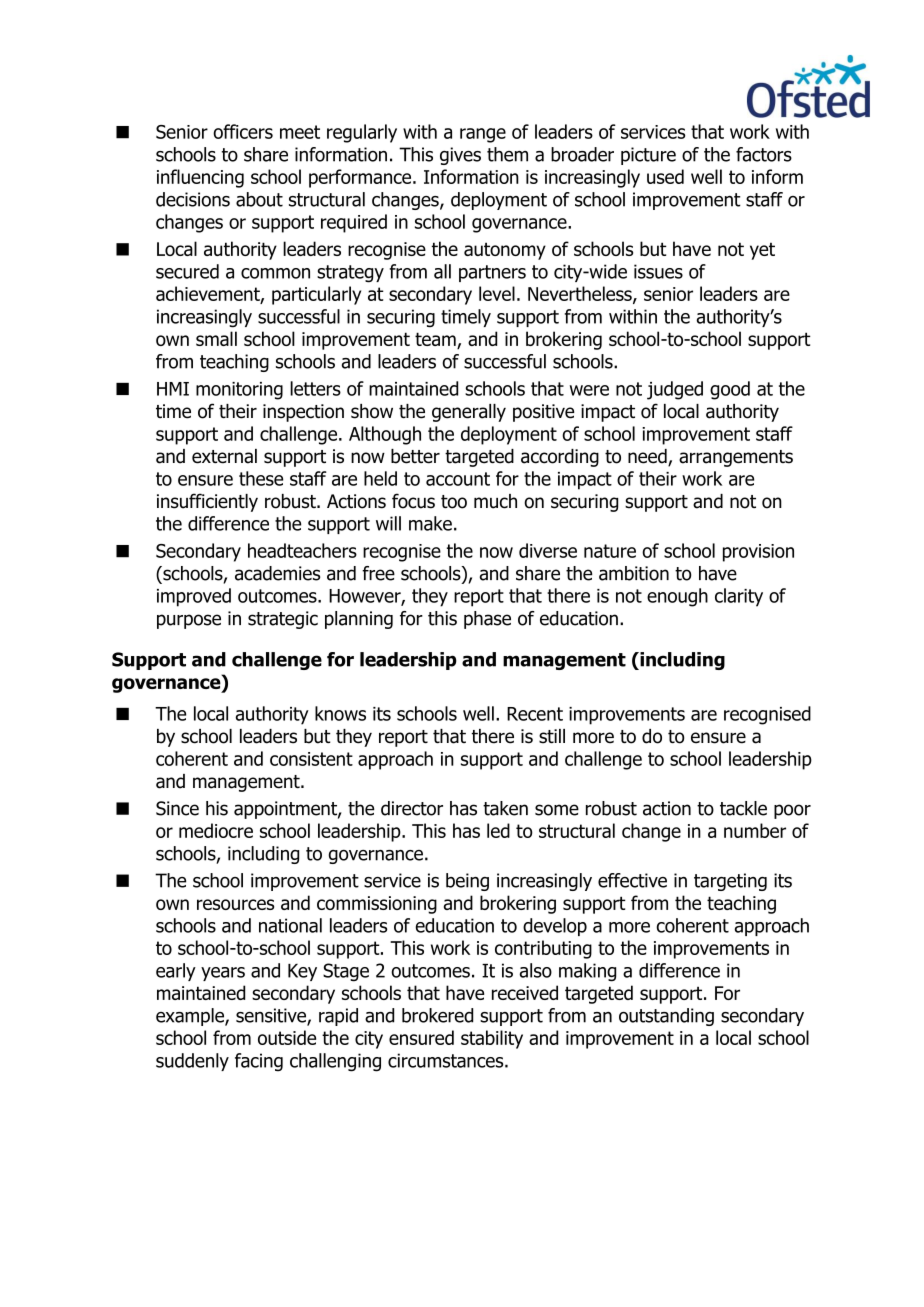  I want to click on external, so click(224, 456).
